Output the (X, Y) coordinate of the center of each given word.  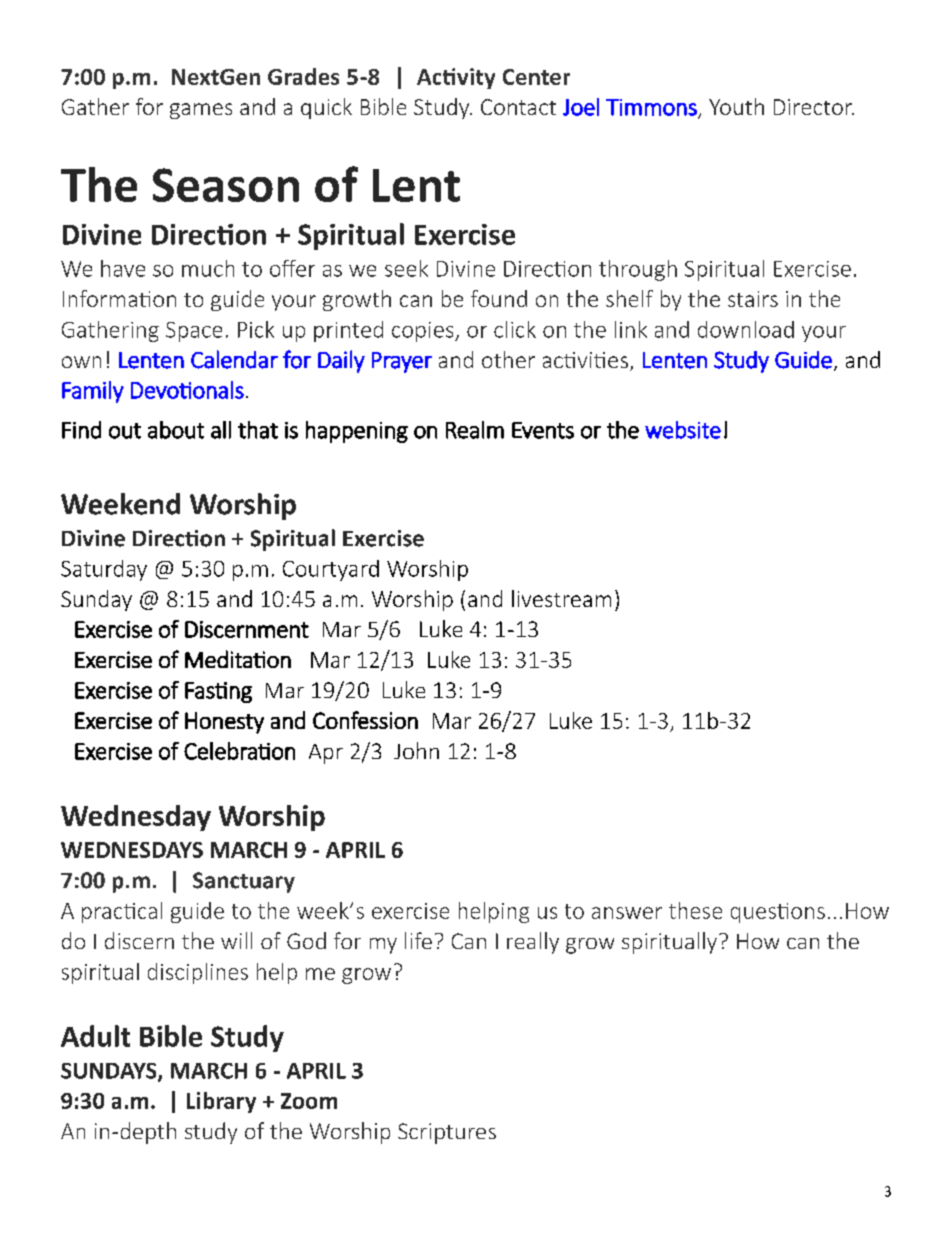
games (201, 111)
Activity (456, 78)
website (683, 430)
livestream (561, 598)
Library (221, 1102)
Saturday (104, 570)
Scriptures (447, 1133)
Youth (736, 106)
